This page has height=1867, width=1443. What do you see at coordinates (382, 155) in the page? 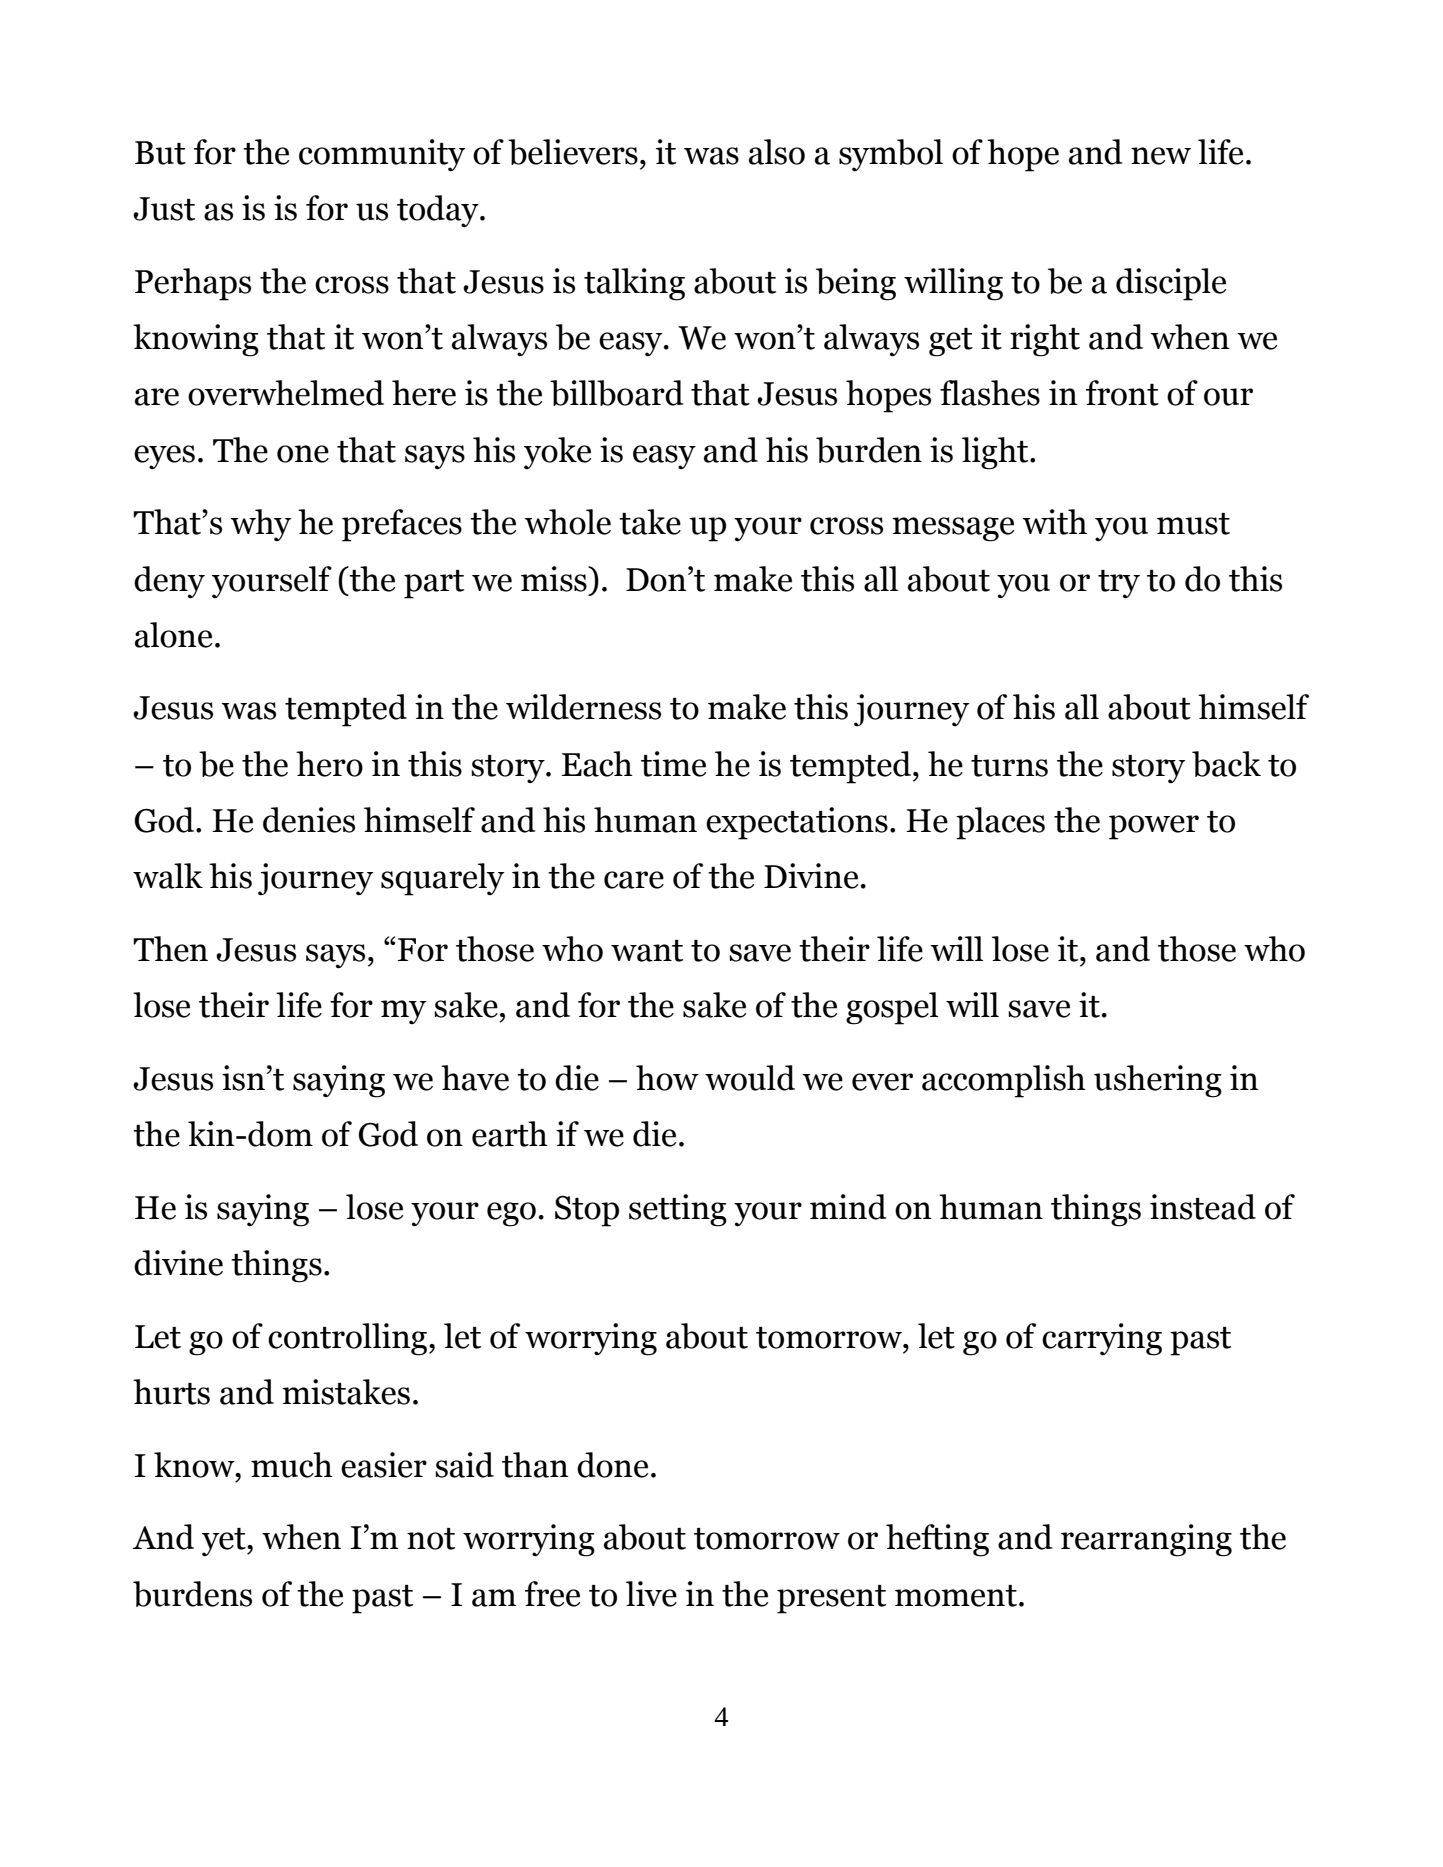
I see `community` at bounding box center [382, 155].
